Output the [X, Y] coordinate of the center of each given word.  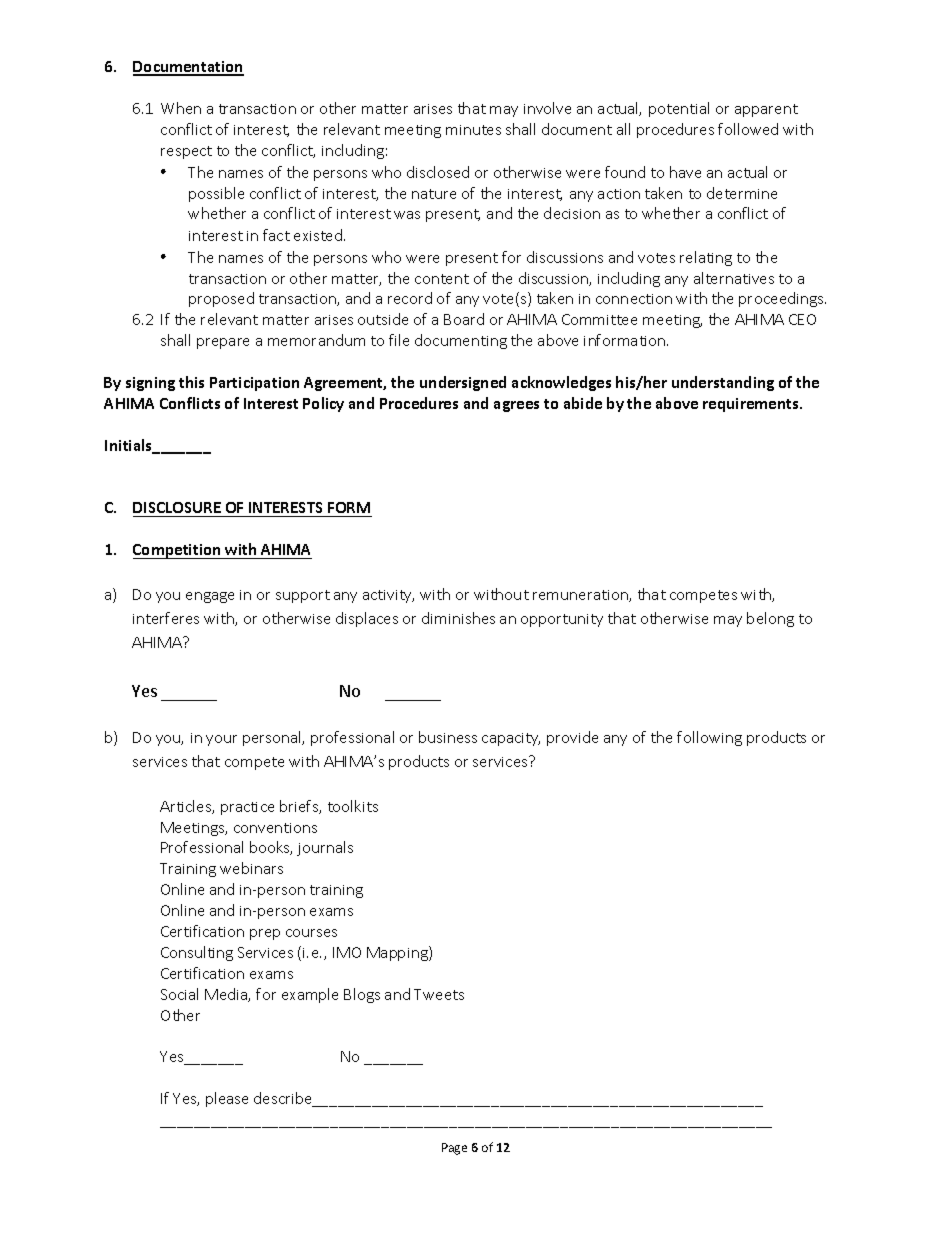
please [227, 1099]
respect [186, 152]
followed [748, 129]
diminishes [458, 618]
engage [210, 597]
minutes [473, 130]
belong [770, 619]
